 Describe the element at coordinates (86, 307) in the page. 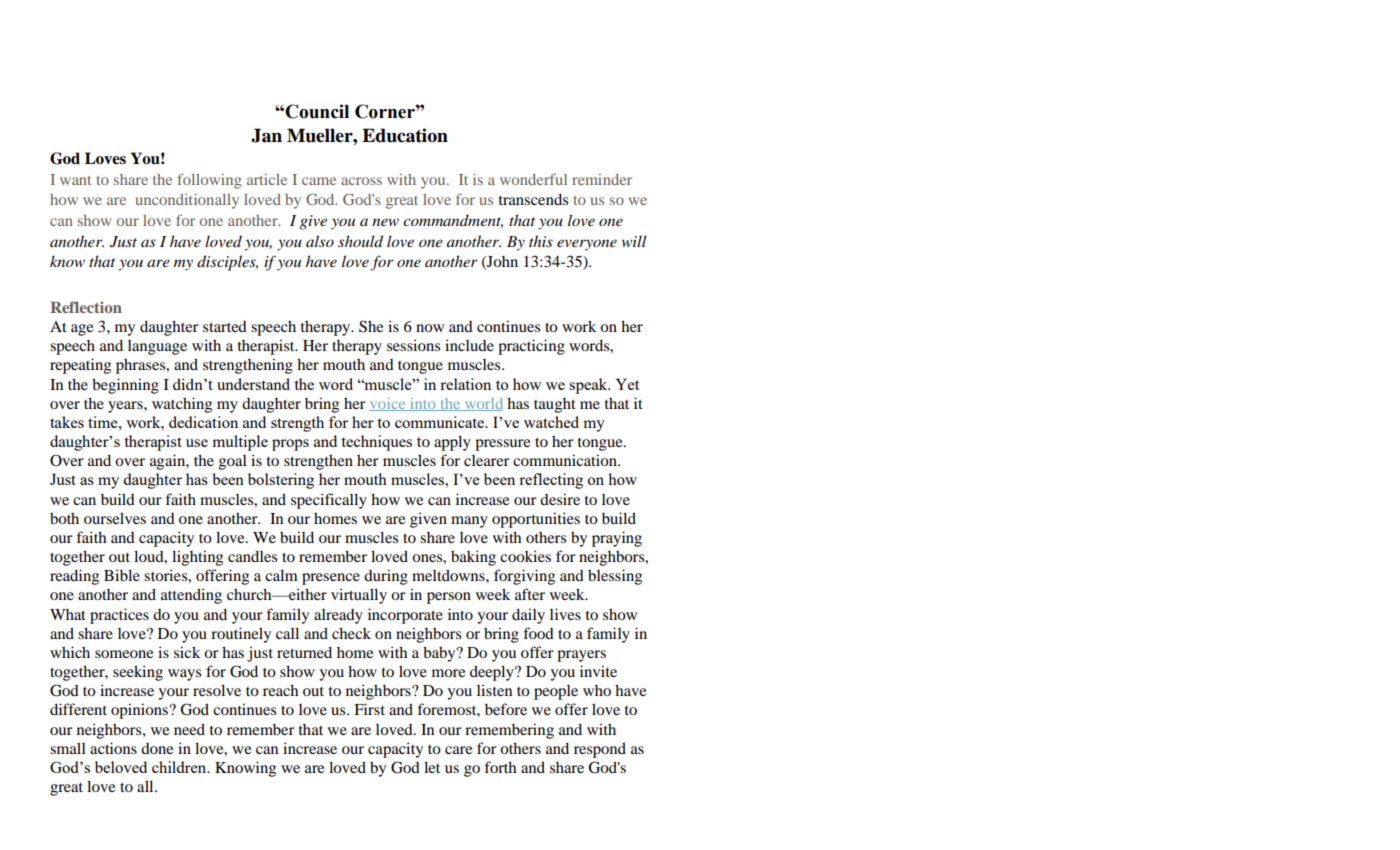

I see `Reflection` at that location.
